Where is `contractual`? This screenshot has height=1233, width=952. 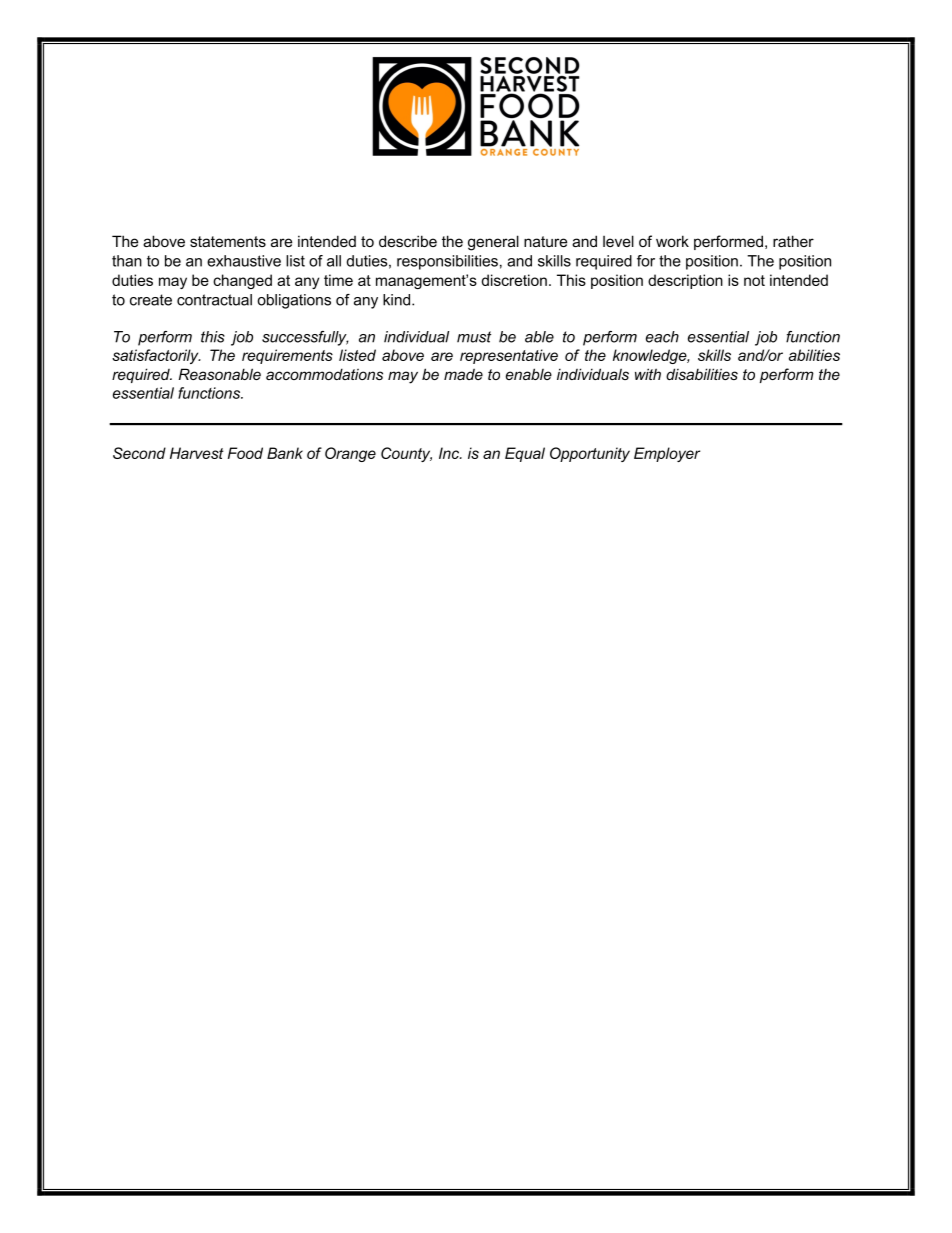
contractual is located at coordinates (214, 300).
